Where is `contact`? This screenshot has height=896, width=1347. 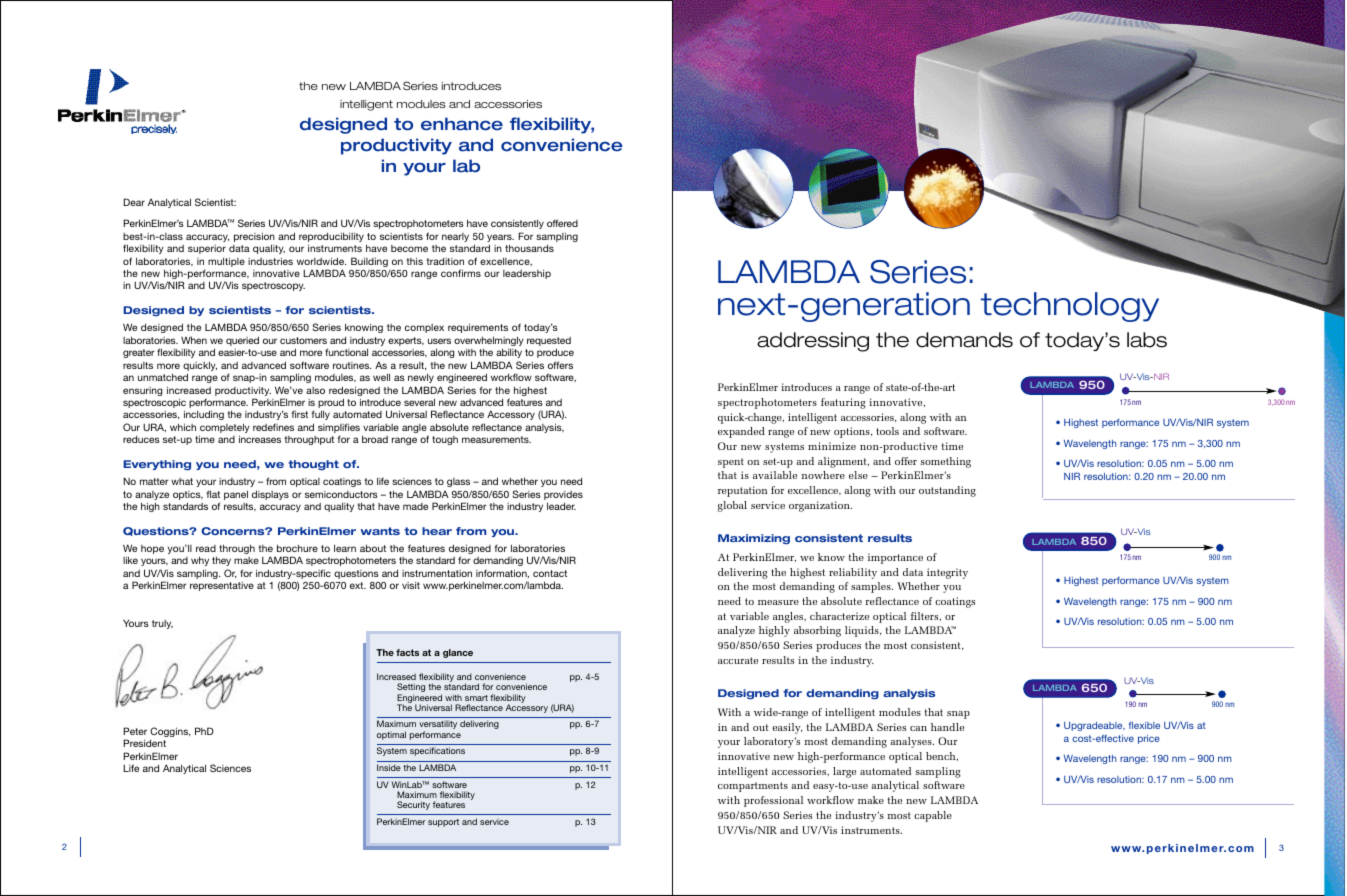
contact is located at coordinates (550, 573).
